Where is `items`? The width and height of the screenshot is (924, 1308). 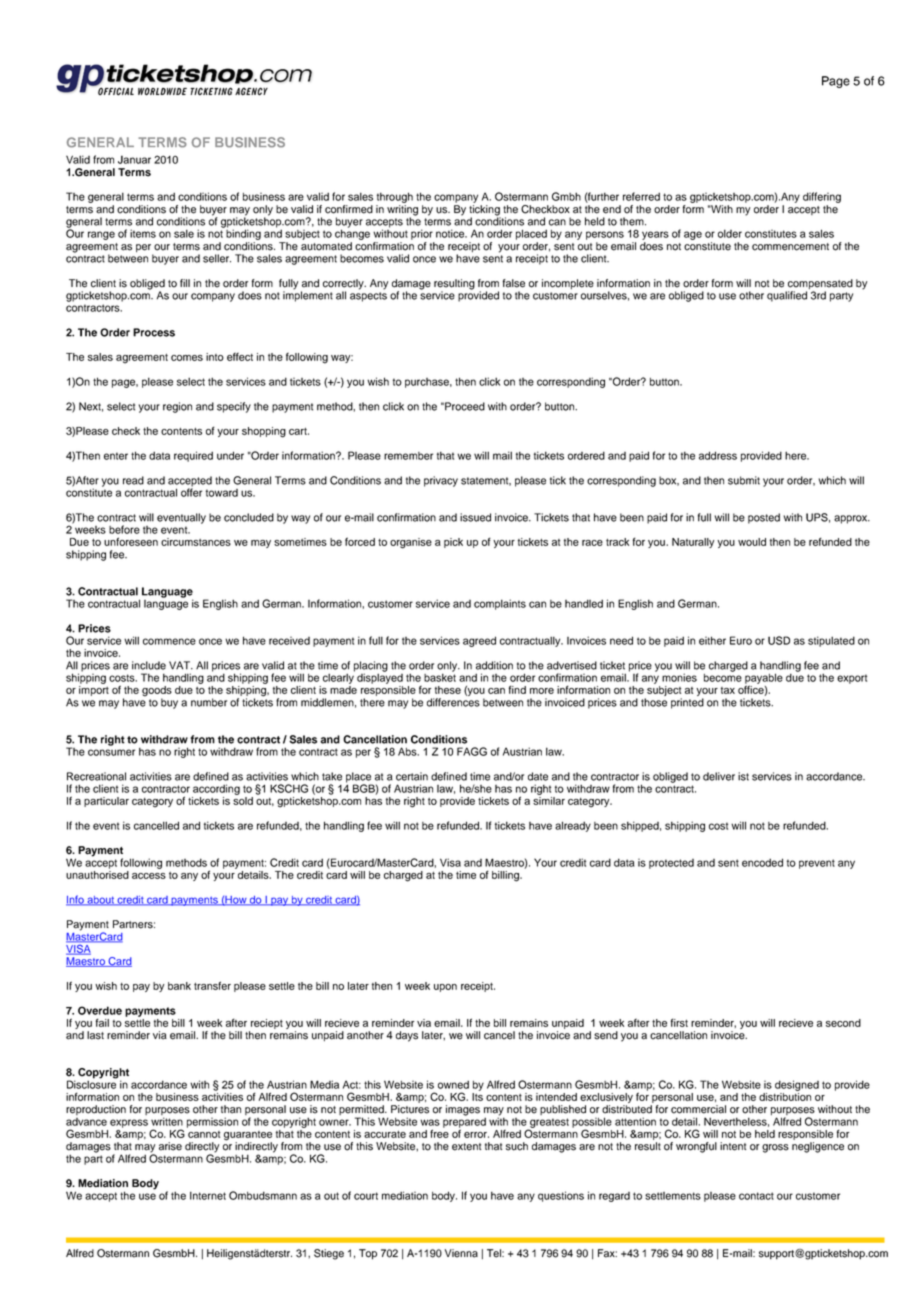
items is located at coordinates (143, 233).
